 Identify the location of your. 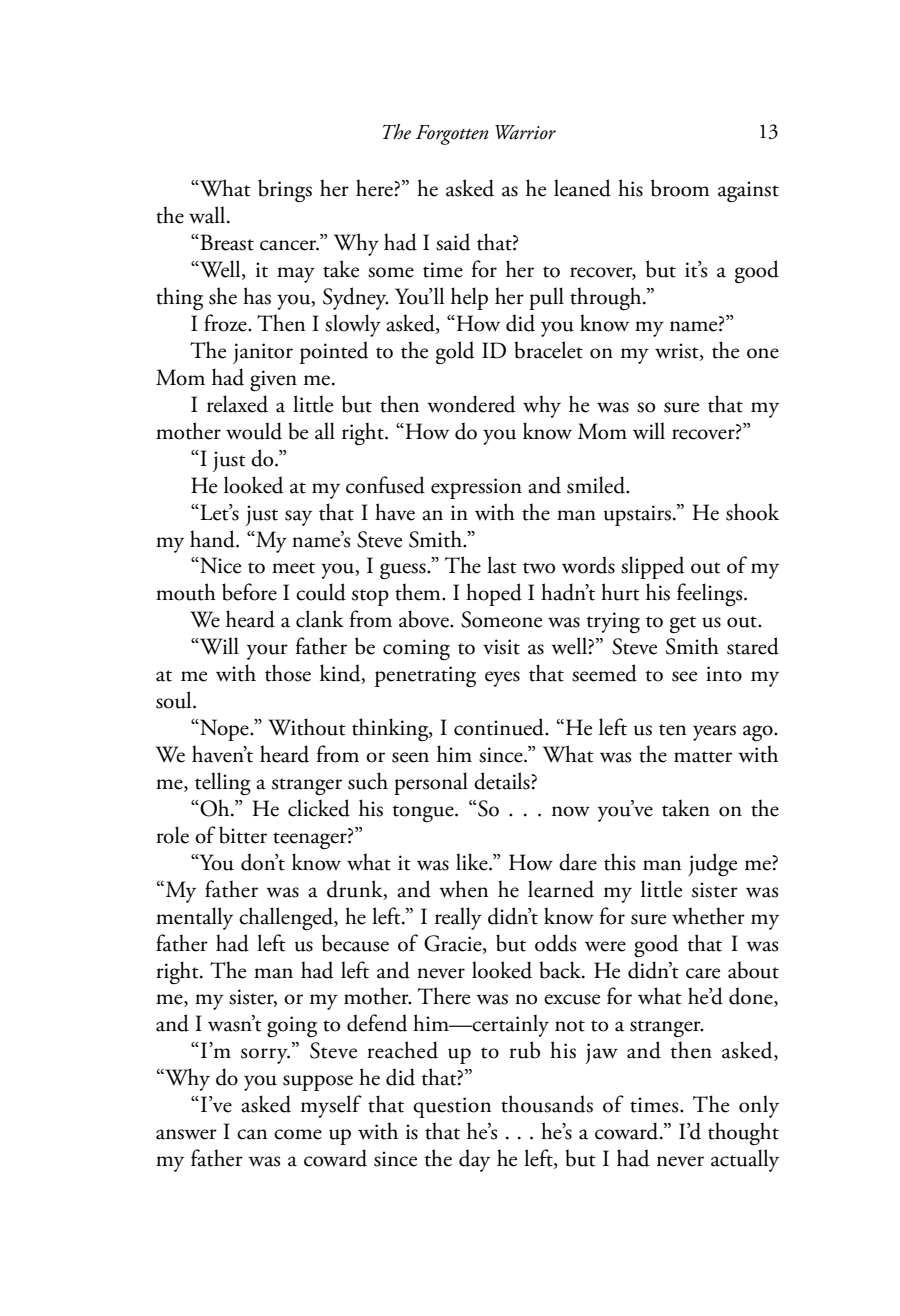
(267, 652).
